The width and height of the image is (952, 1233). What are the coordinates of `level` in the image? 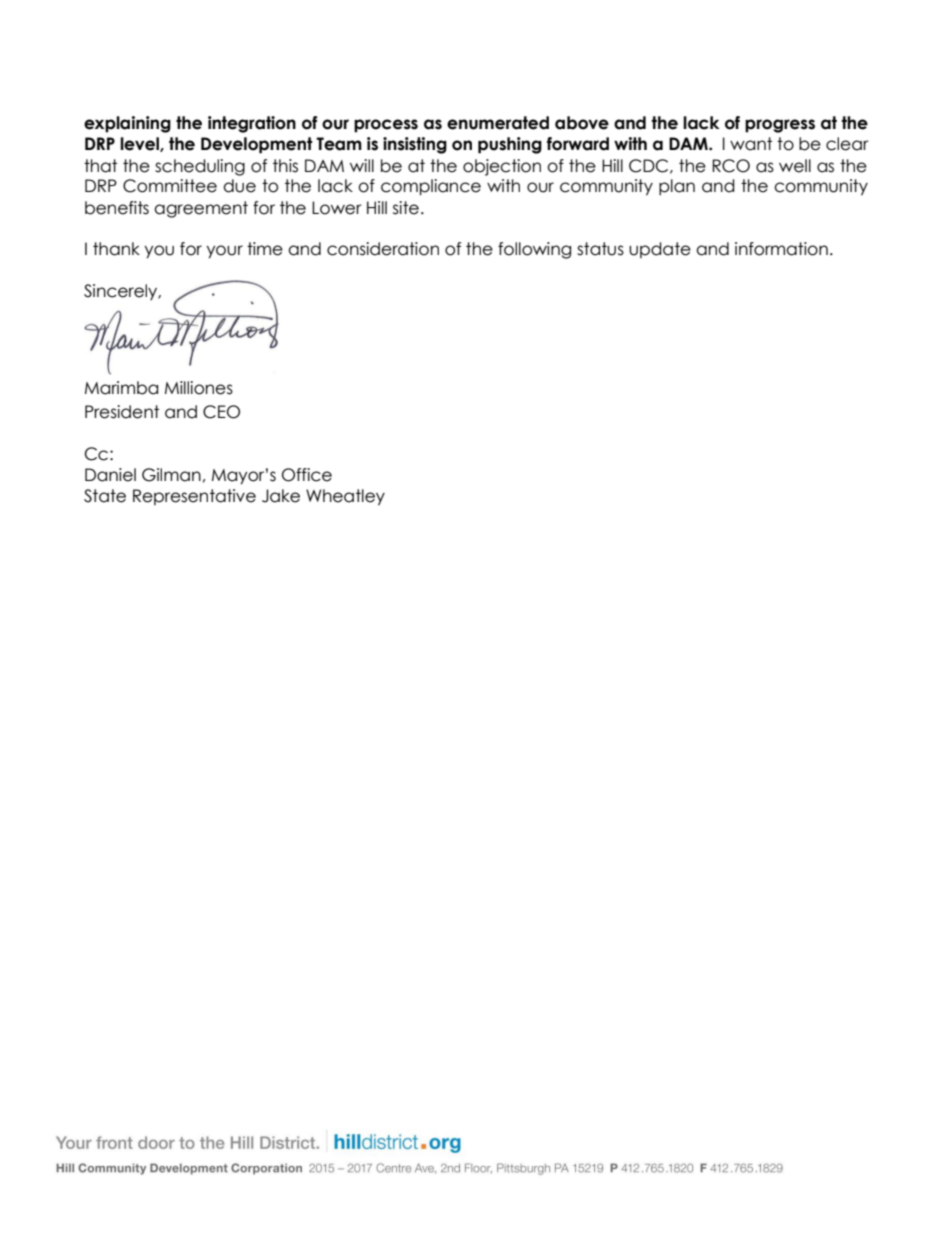 It's located at (140, 144).
